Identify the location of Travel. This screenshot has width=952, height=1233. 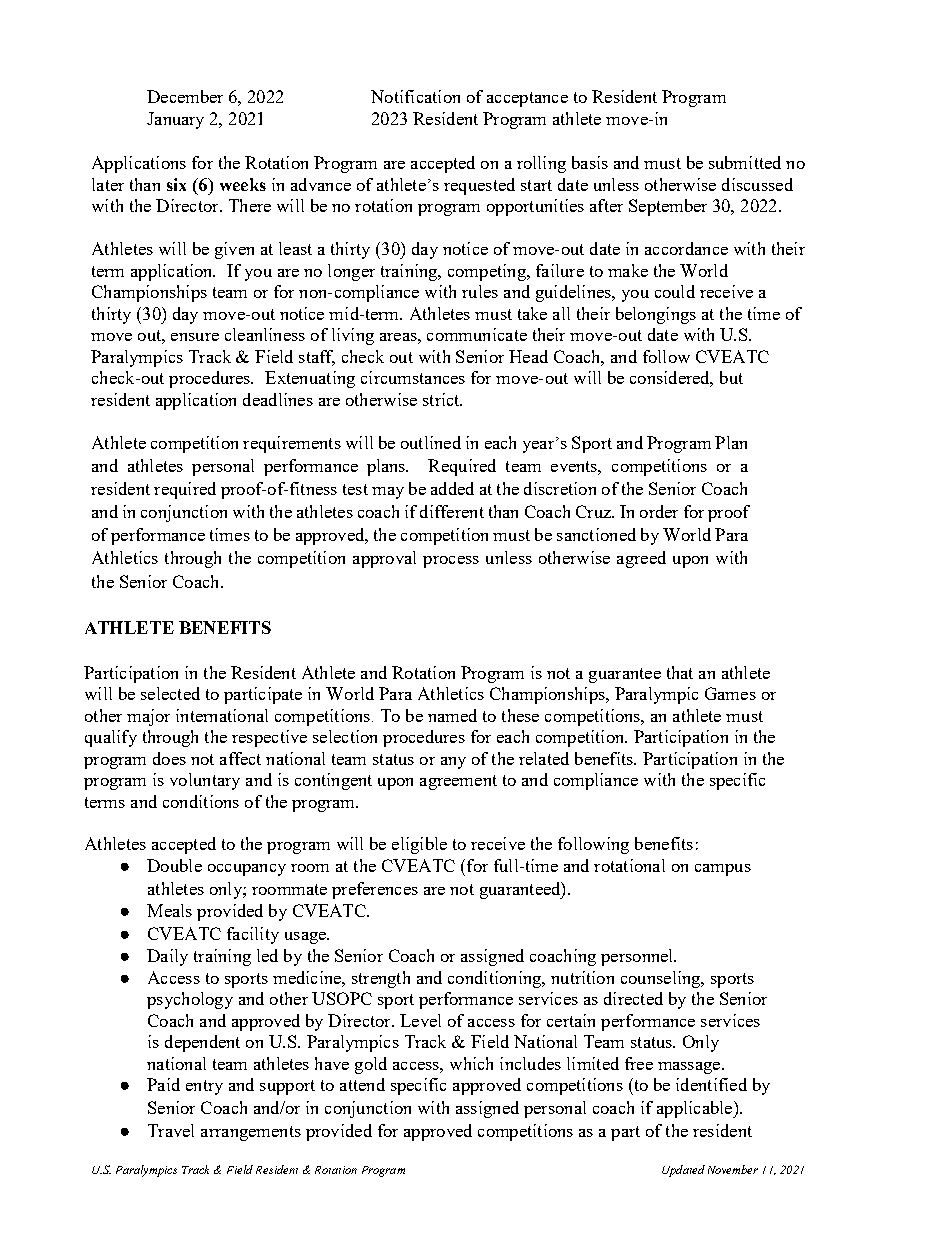
(171, 1130).
